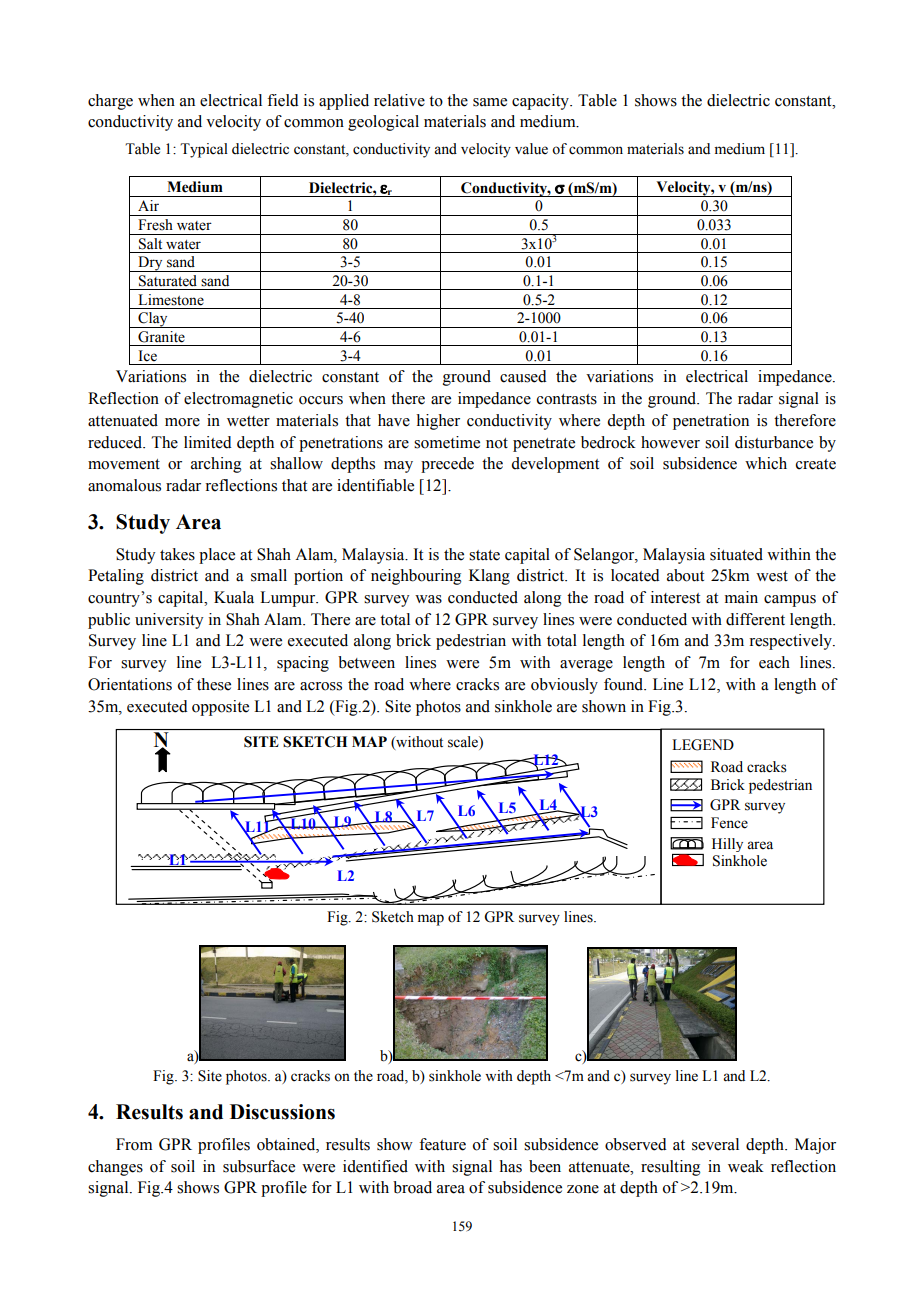  What do you see at coordinates (204, 150) in the screenshot?
I see `Typical` at bounding box center [204, 150].
